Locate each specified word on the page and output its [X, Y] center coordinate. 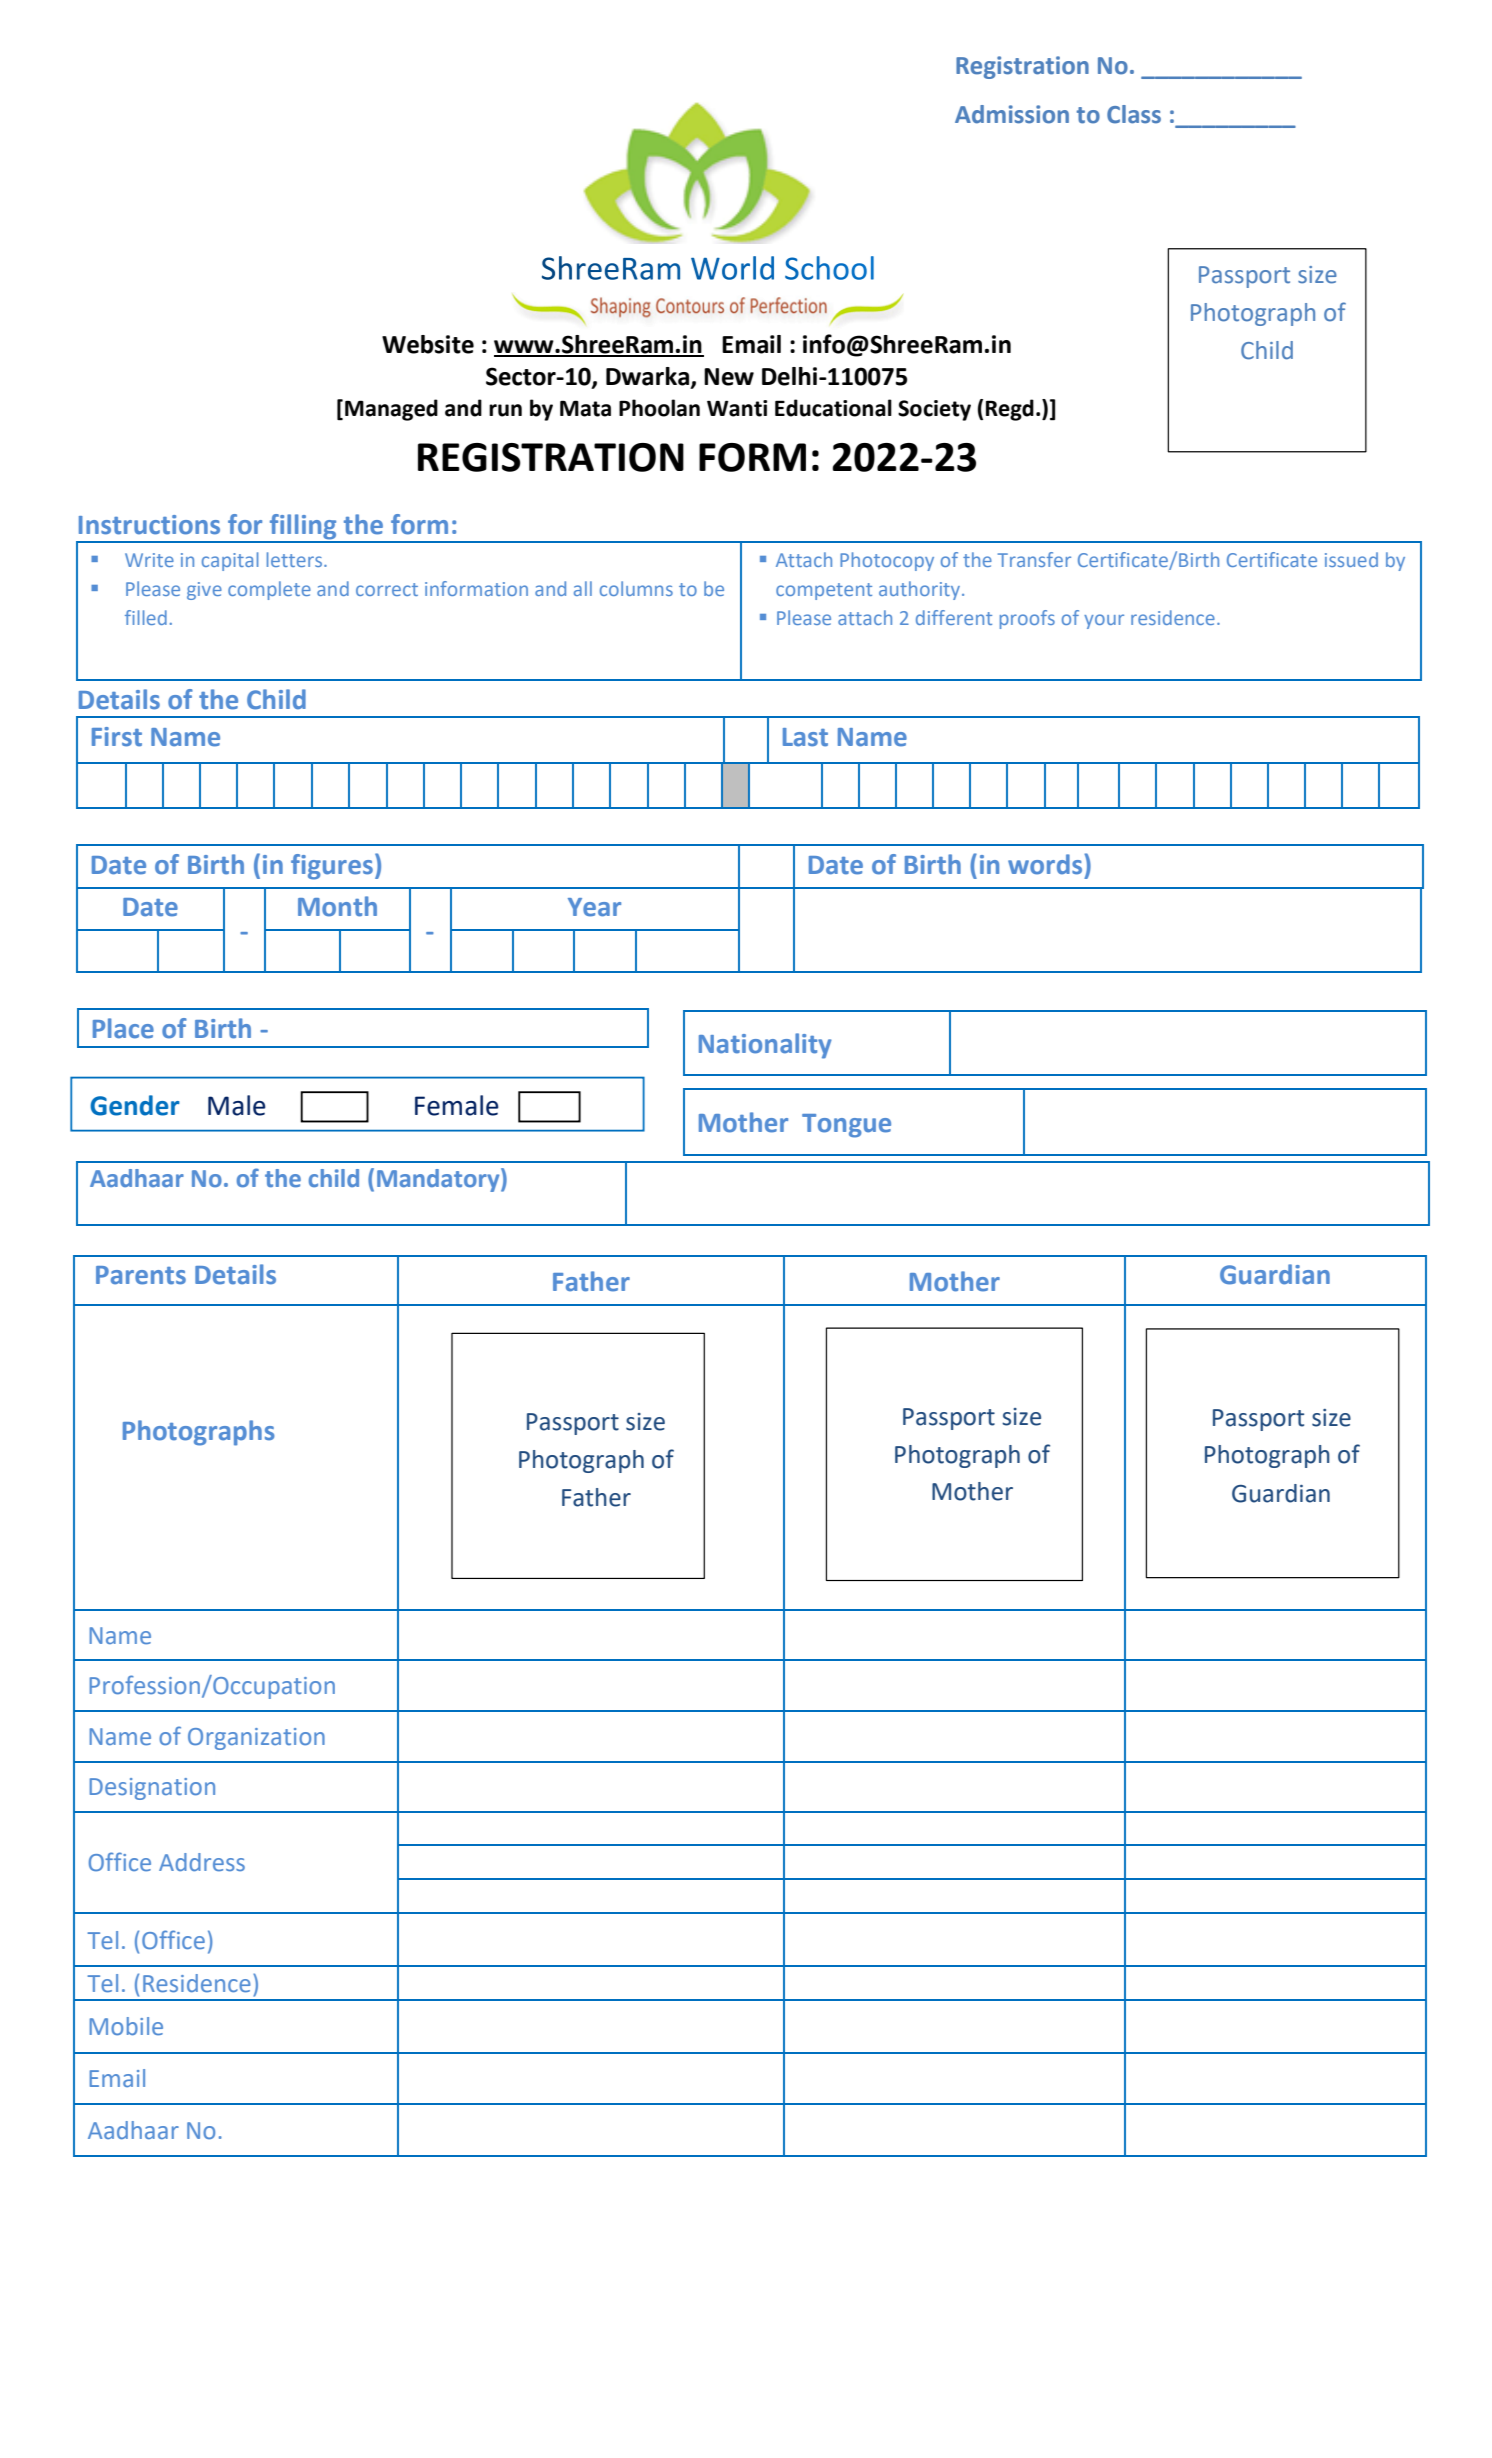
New [729, 377]
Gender [135, 1105]
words [1046, 864]
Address [202, 1862]
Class [1134, 114]
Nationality [765, 1046]
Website [428, 344]
